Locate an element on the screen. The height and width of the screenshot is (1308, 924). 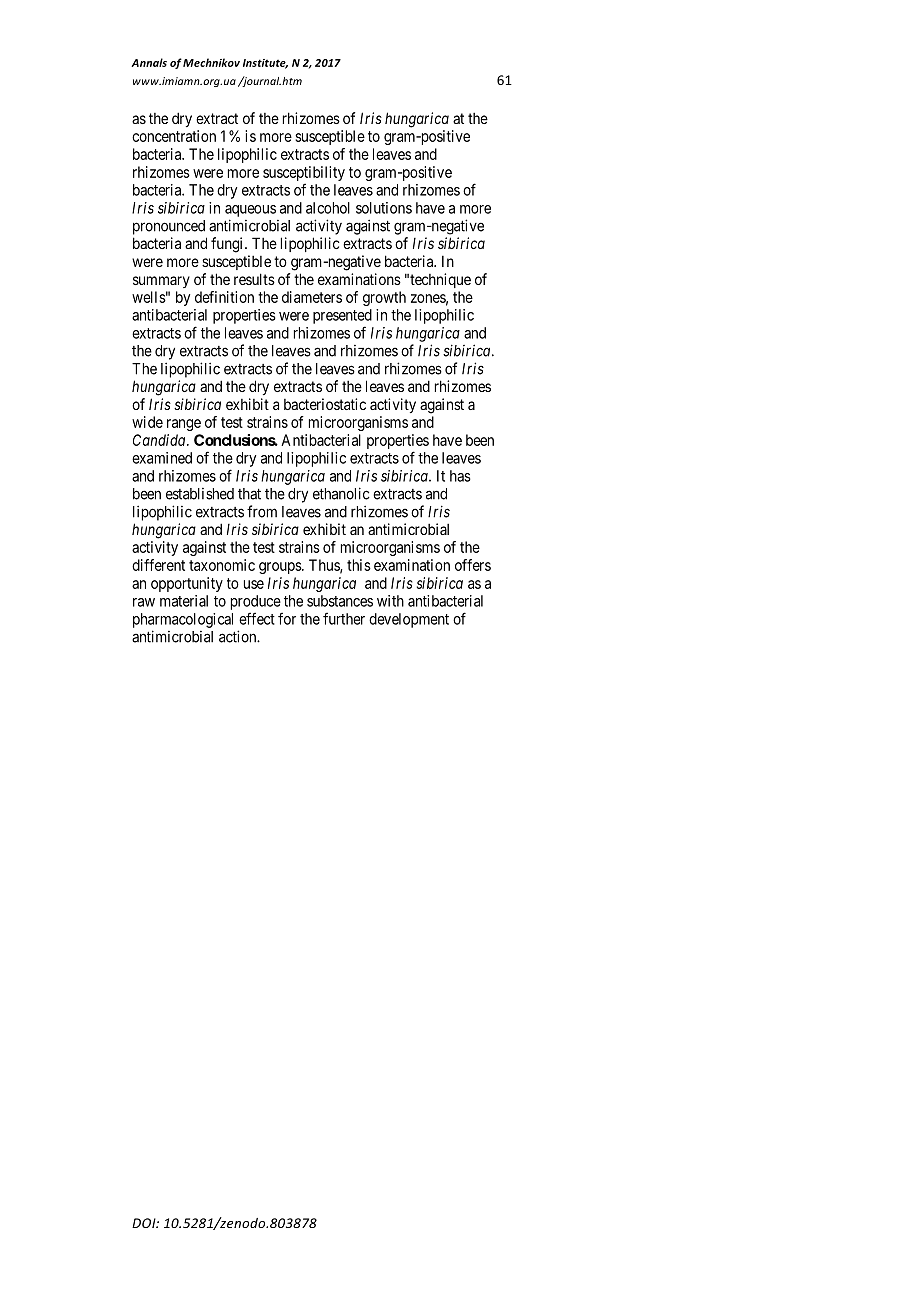
Mechnikov is located at coordinates (211, 62).
